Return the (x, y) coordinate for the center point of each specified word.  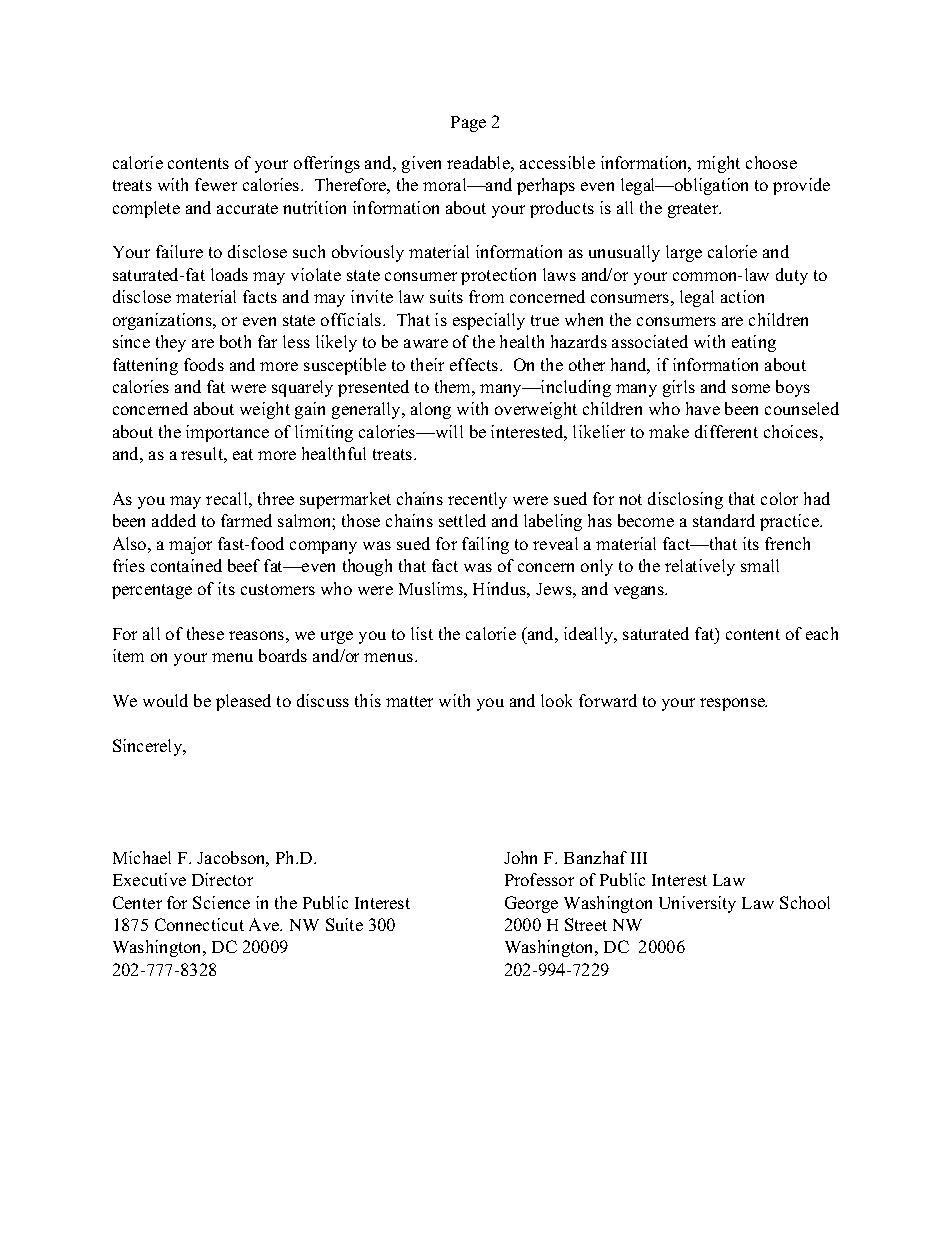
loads (229, 274)
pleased (243, 702)
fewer (216, 184)
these (205, 633)
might (718, 164)
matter (409, 701)
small (760, 565)
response (733, 704)
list (422, 633)
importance (227, 433)
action (742, 296)
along (431, 410)
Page (468, 124)
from (486, 296)
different (726, 431)
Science (221, 902)
